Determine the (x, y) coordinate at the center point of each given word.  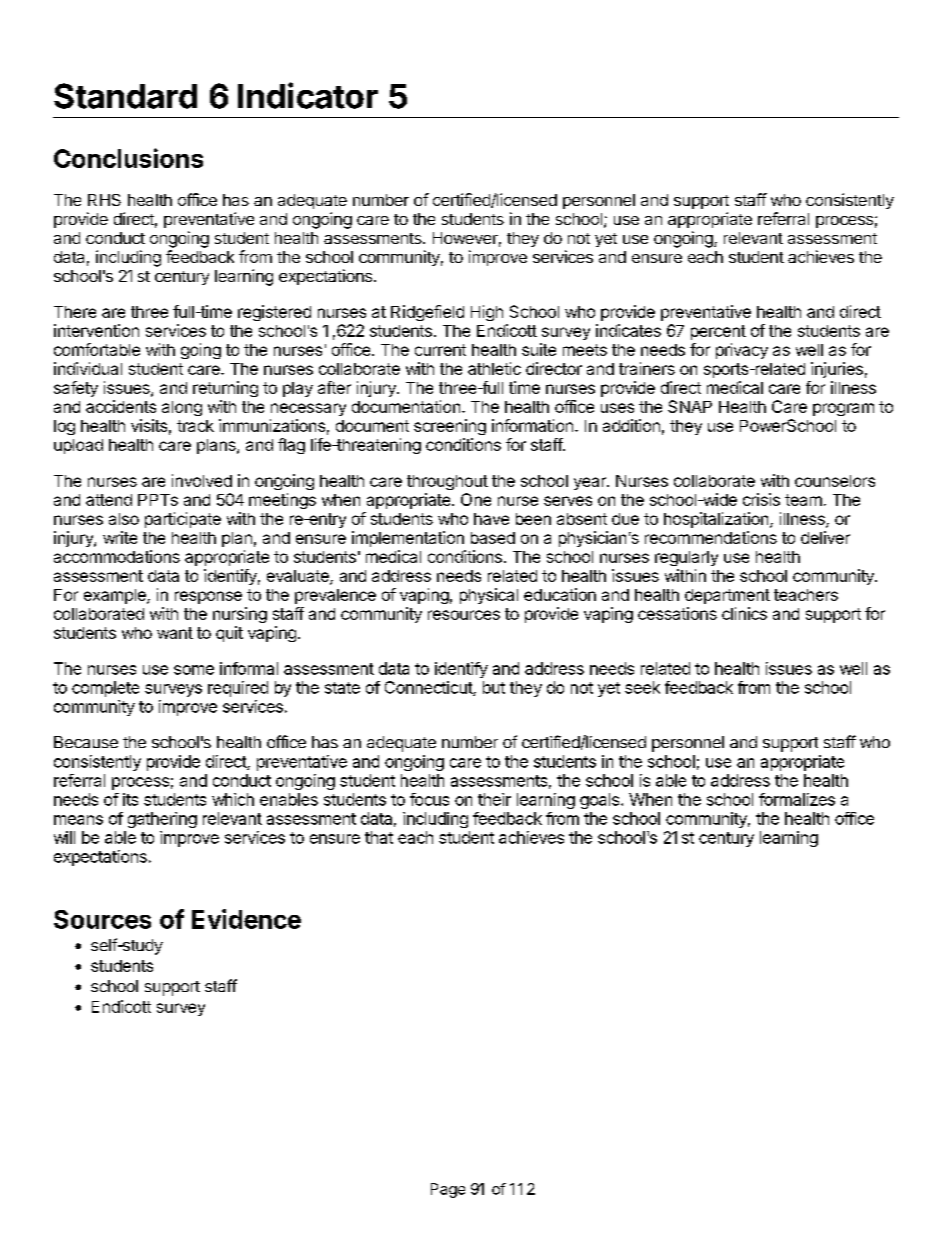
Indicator (308, 95)
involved (202, 480)
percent (718, 332)
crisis (761, 499)
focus (429, 799)
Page (448, 1190)
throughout (447, 482)
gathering (162, 820)
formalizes (797, 799)
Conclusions (128, 158)
